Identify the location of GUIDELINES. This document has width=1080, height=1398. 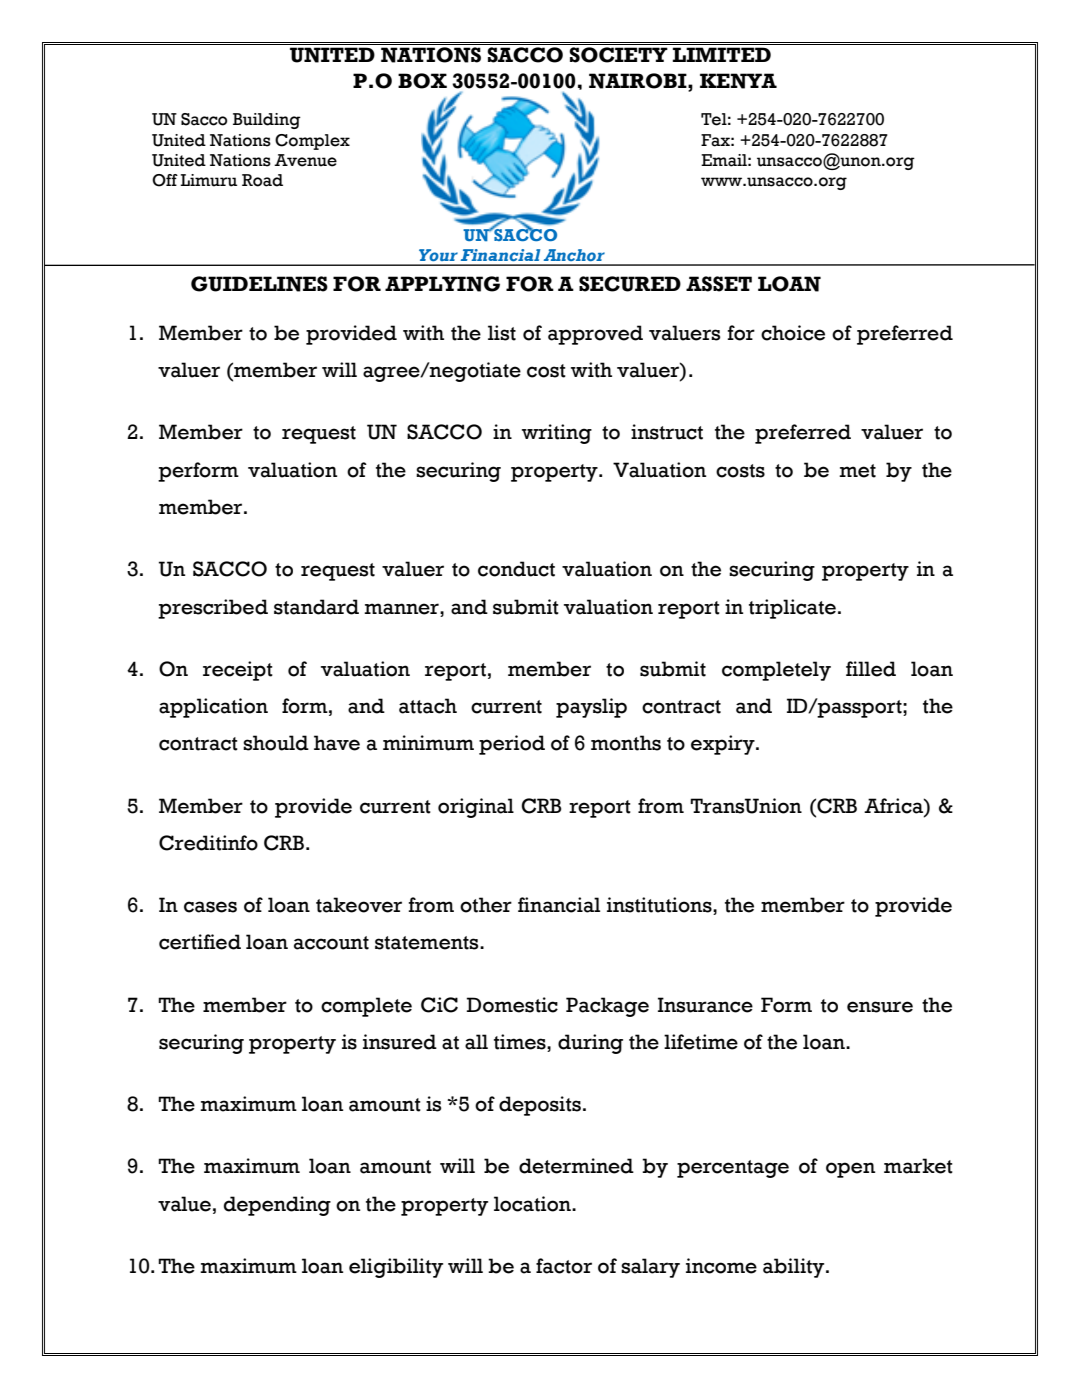
(259, 284).
